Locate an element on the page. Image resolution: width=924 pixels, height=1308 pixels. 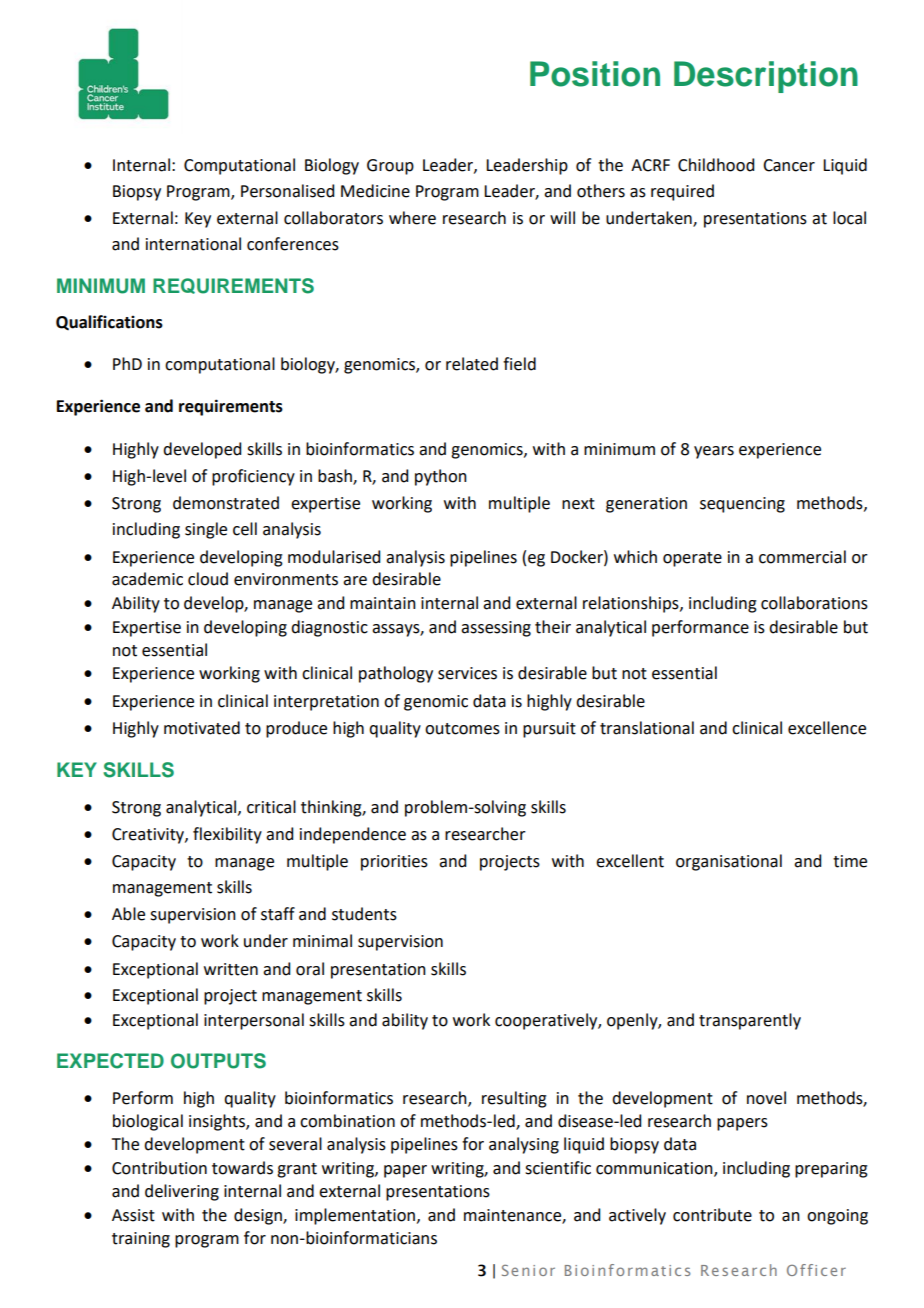
analysing is located at coordinates (524, 1145).
